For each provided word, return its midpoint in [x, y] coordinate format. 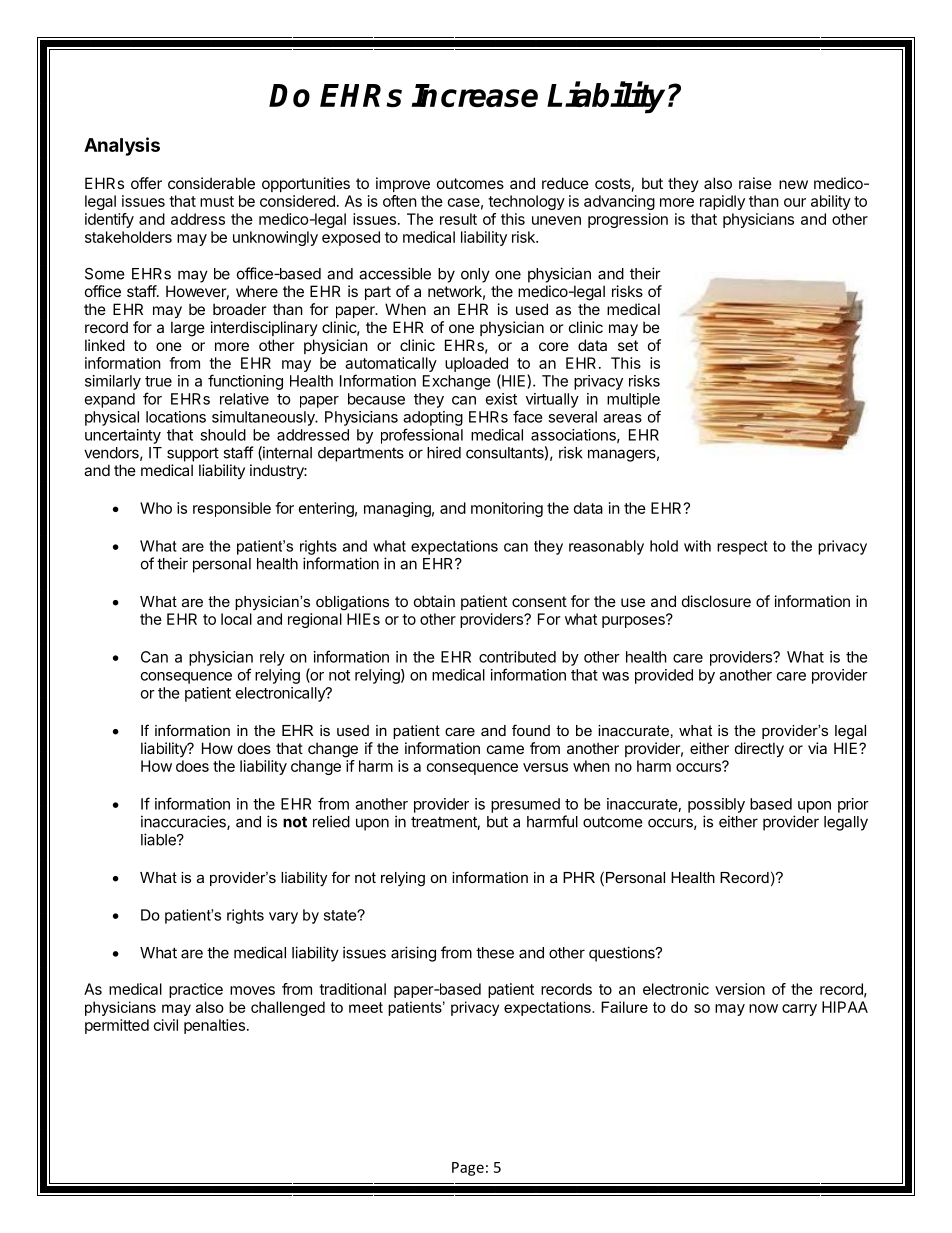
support [193, 455]
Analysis [122, 146]
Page [468, 1169]
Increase [474, 95]
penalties [214, 1026]
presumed [525, 805]
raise [755, 183]
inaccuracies [184, 822]
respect [742, 548]
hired [444, 452]
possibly [716, 805]
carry [799, 1010]
